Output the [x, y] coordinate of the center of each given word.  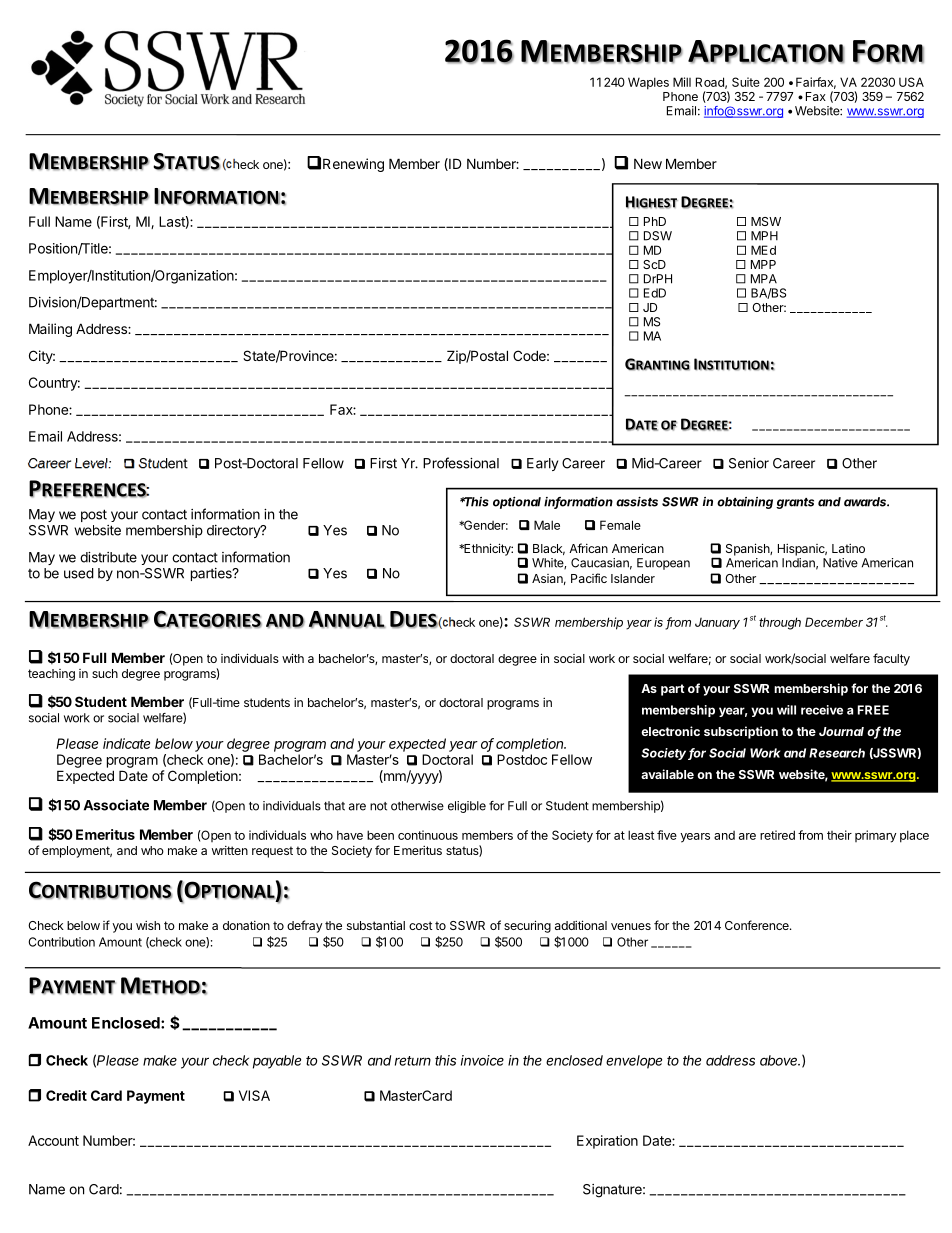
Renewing [353, 165]
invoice [482, 1060]
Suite [746, 82]
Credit [66, 1095]
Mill [682, 82]
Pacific [589, 578]
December [834, 622]
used [79, 573]
